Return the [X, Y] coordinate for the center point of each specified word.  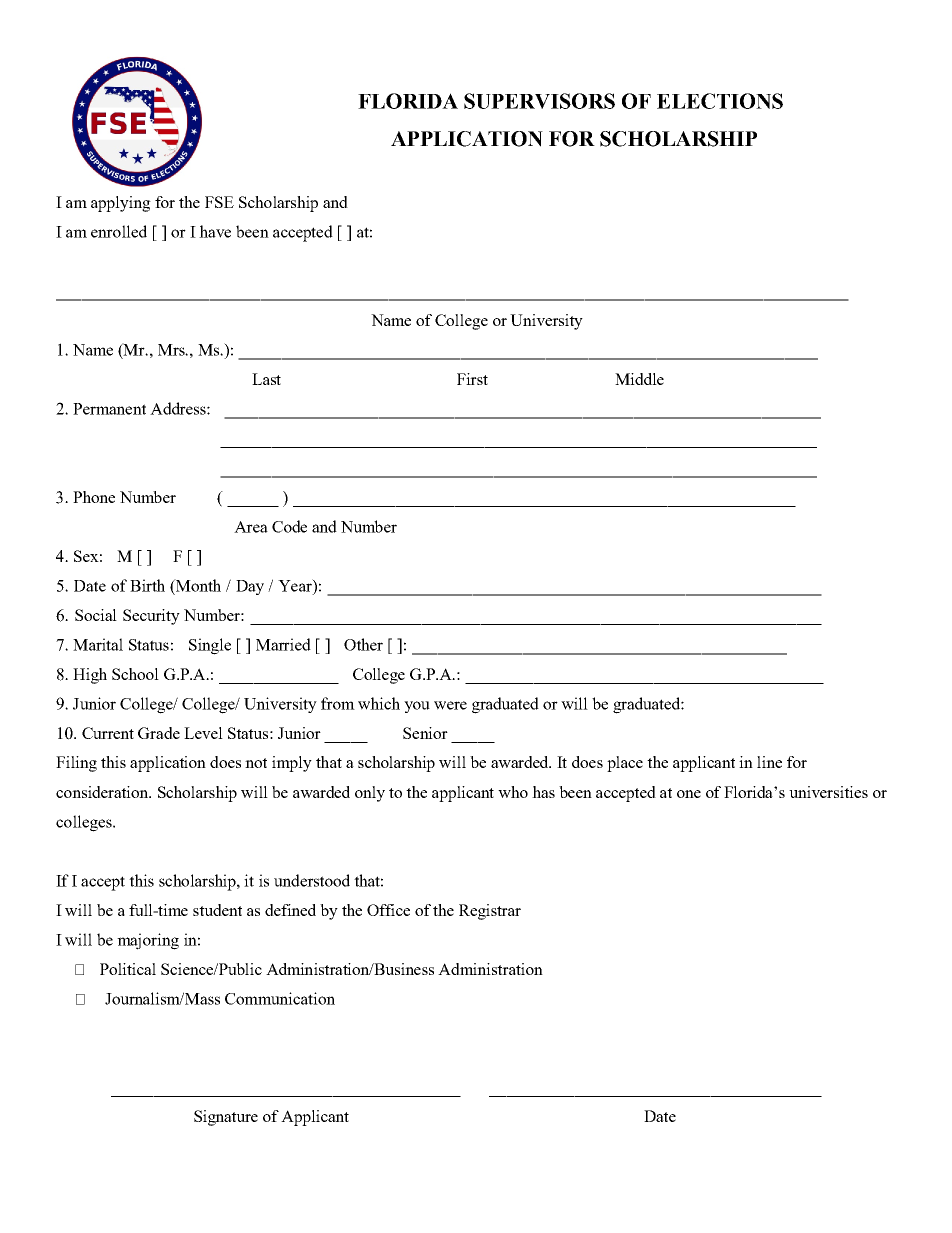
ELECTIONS [720, 101]
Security [151, 617]
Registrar [490, 912]
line [769, 762]
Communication [280, 998]
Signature [226, 1118]
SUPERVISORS [539, 101]
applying [121, 204]
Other [363, 644]
